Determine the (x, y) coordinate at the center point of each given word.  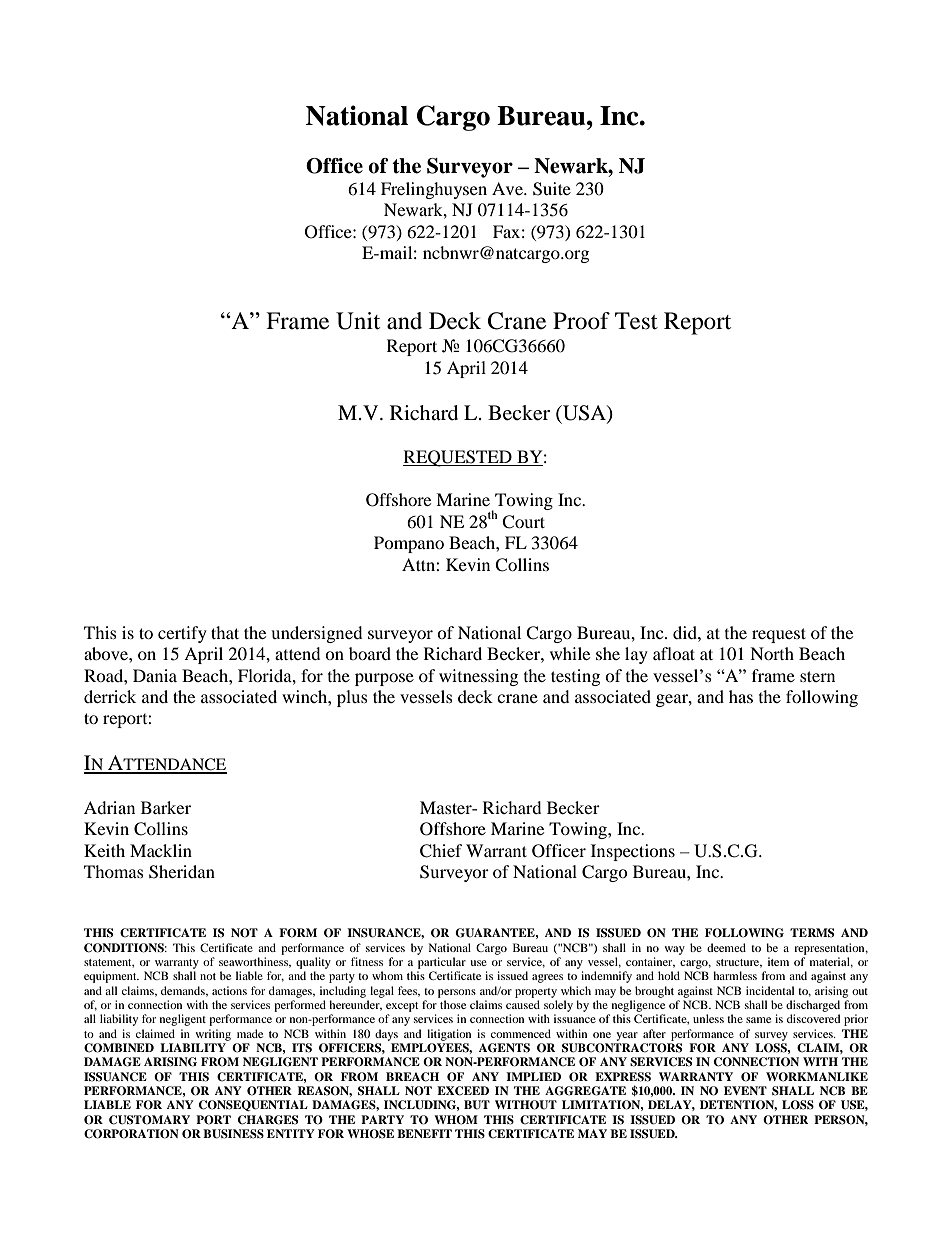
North (772, 653)
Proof (581, 321)
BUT (477, 1105)
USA (584, 413)
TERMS (812, 933)
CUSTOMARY (149, 1120)
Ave (508, 188)
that (225, 632)
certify (182, 634)
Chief (441, 851)
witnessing (478, 677)
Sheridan (182, 872)
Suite (552, 189)
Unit (358, 321)
